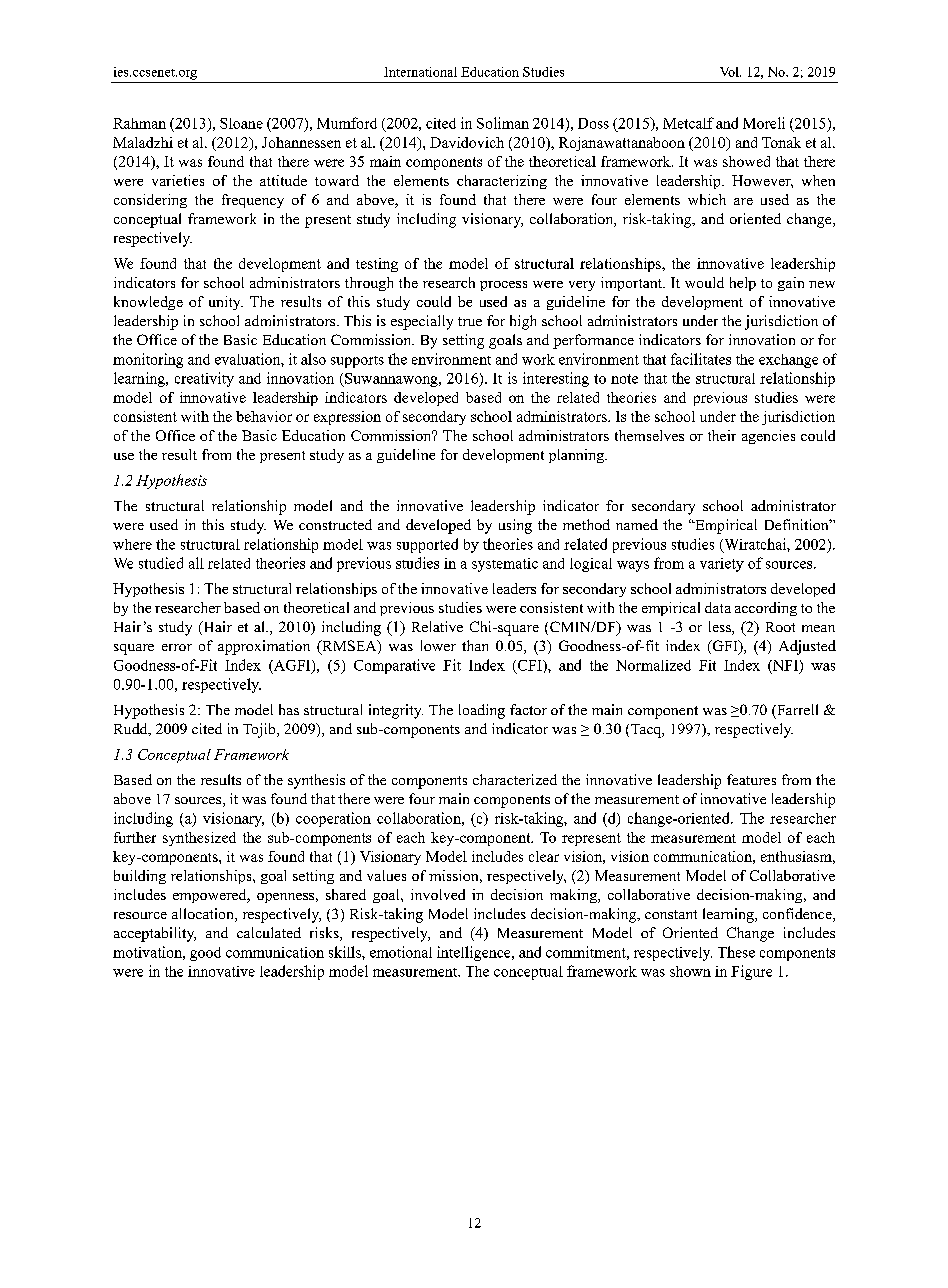 The height and width of the page is (1288, 948). What do you see at coordinates (420, 72) in the page?
I see `International` at bounding box center [420, 72].
